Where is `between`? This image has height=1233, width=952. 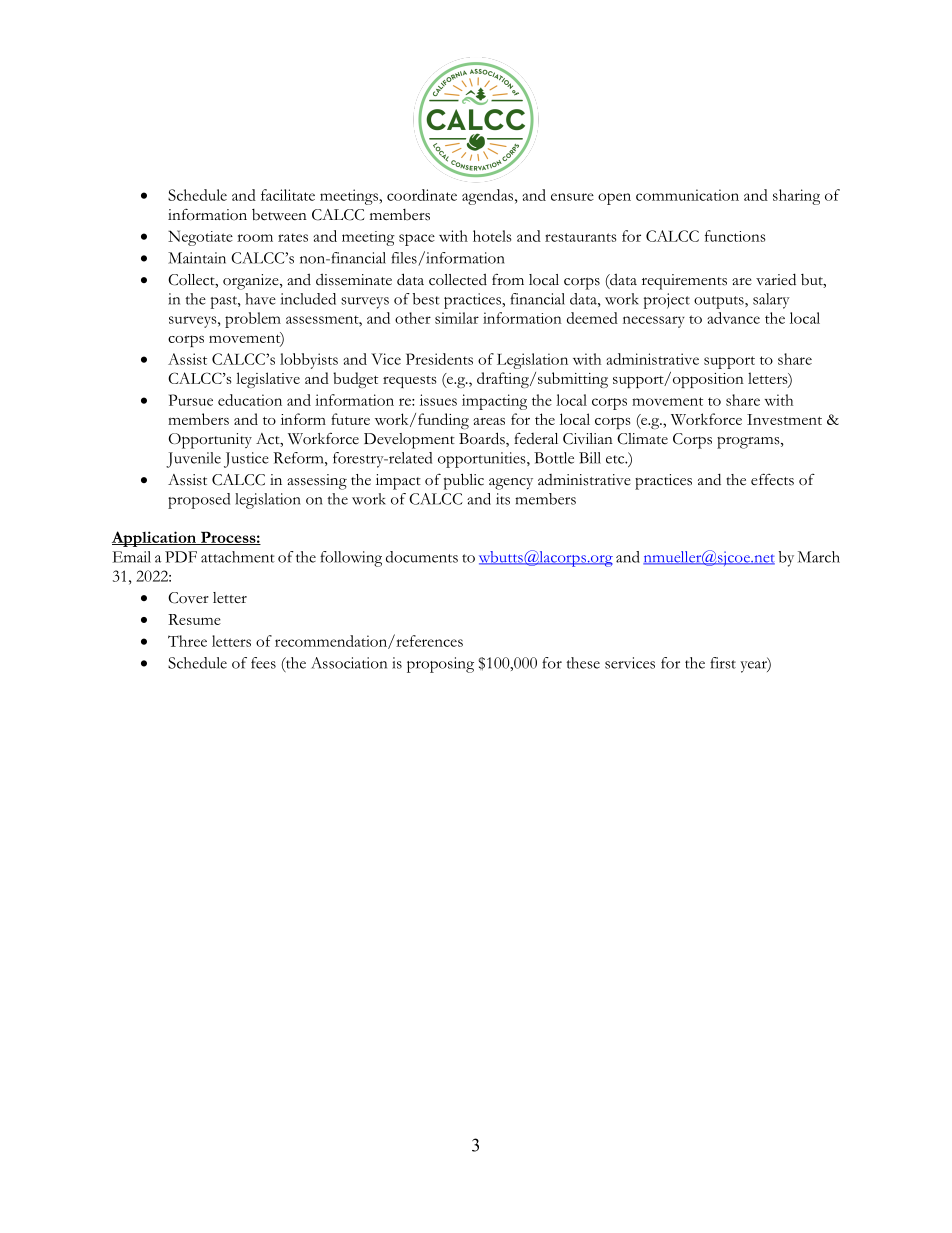
between is located at coordinates (279, 215).
